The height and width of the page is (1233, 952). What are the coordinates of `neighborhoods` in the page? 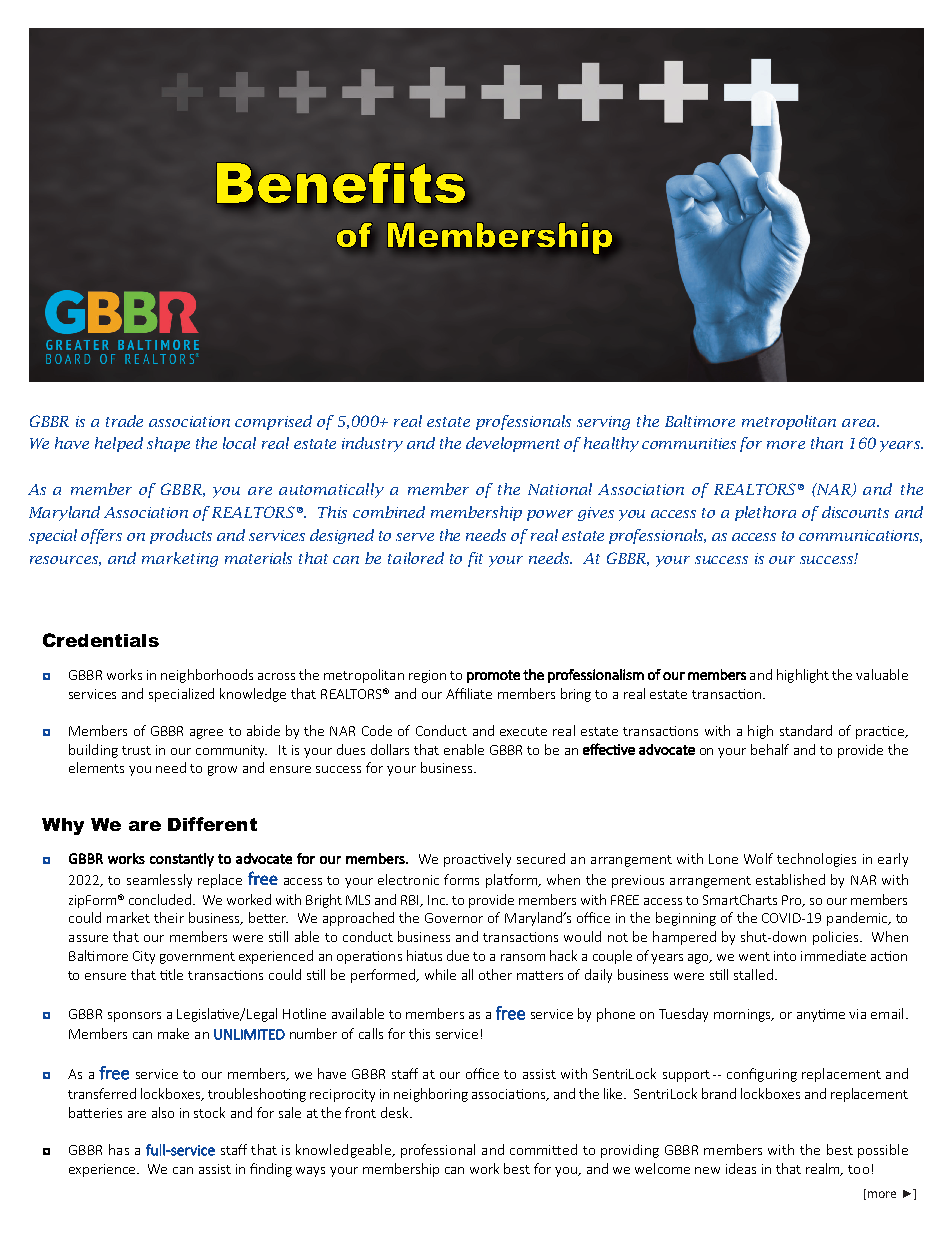 It's located at (207, 676).
